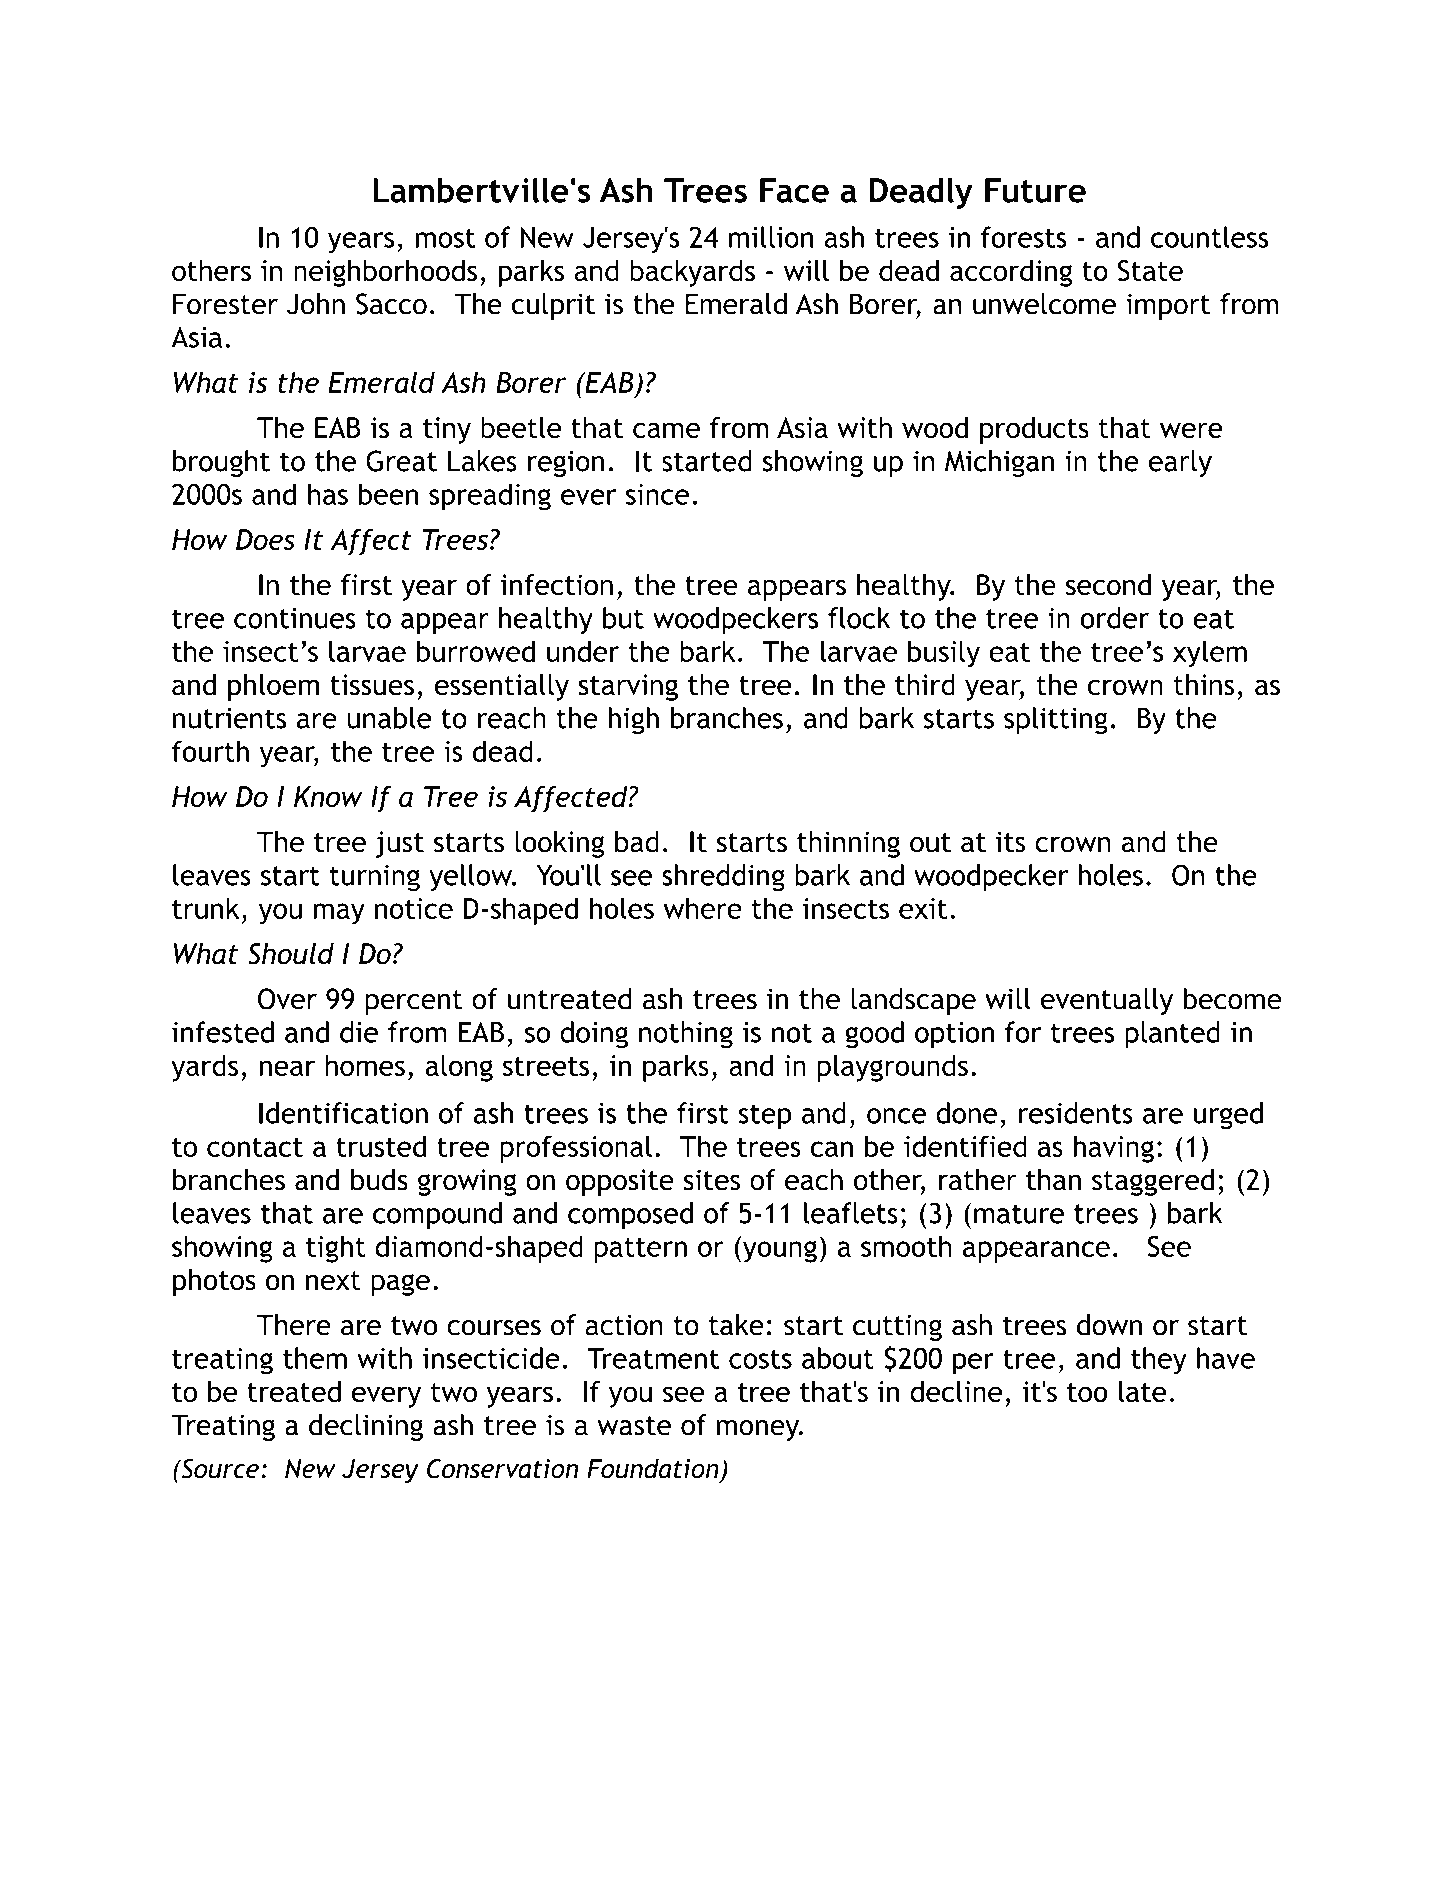 This screenshot has width=1456, height=1885. What do you see at coordinates (765, 1117) in the screenshot?
I see `step` at bounding box center [765, 1117].
